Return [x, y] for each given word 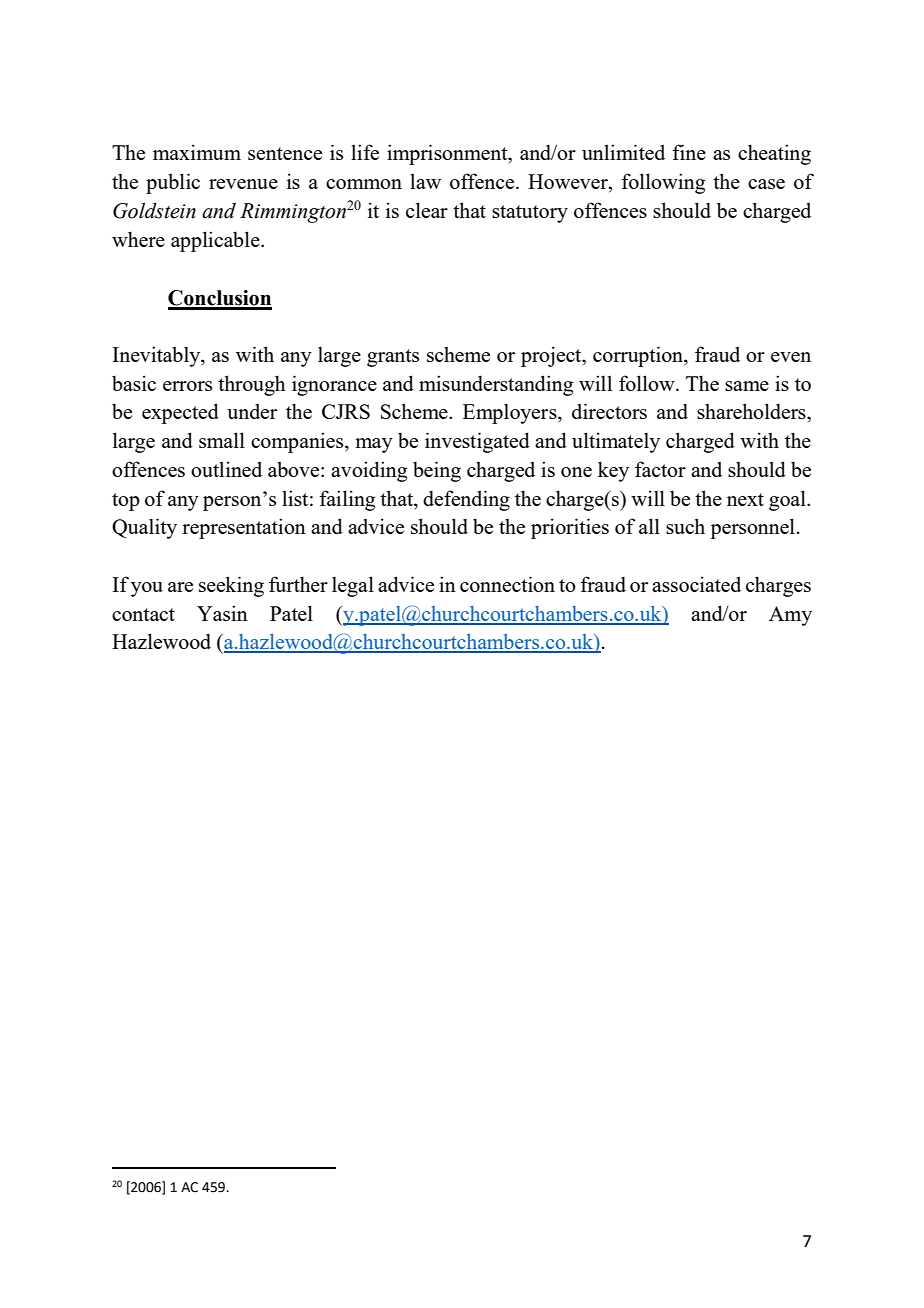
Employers [511, 414]
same [747, 386]
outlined [226, 469]
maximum [197, 152]
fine [689, 152]
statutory [530, 214]
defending [466, 500]
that [469, 210]
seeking [231, 586]
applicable [216, 241]
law [425, 181]
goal [788, 500]
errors [187, 386]
